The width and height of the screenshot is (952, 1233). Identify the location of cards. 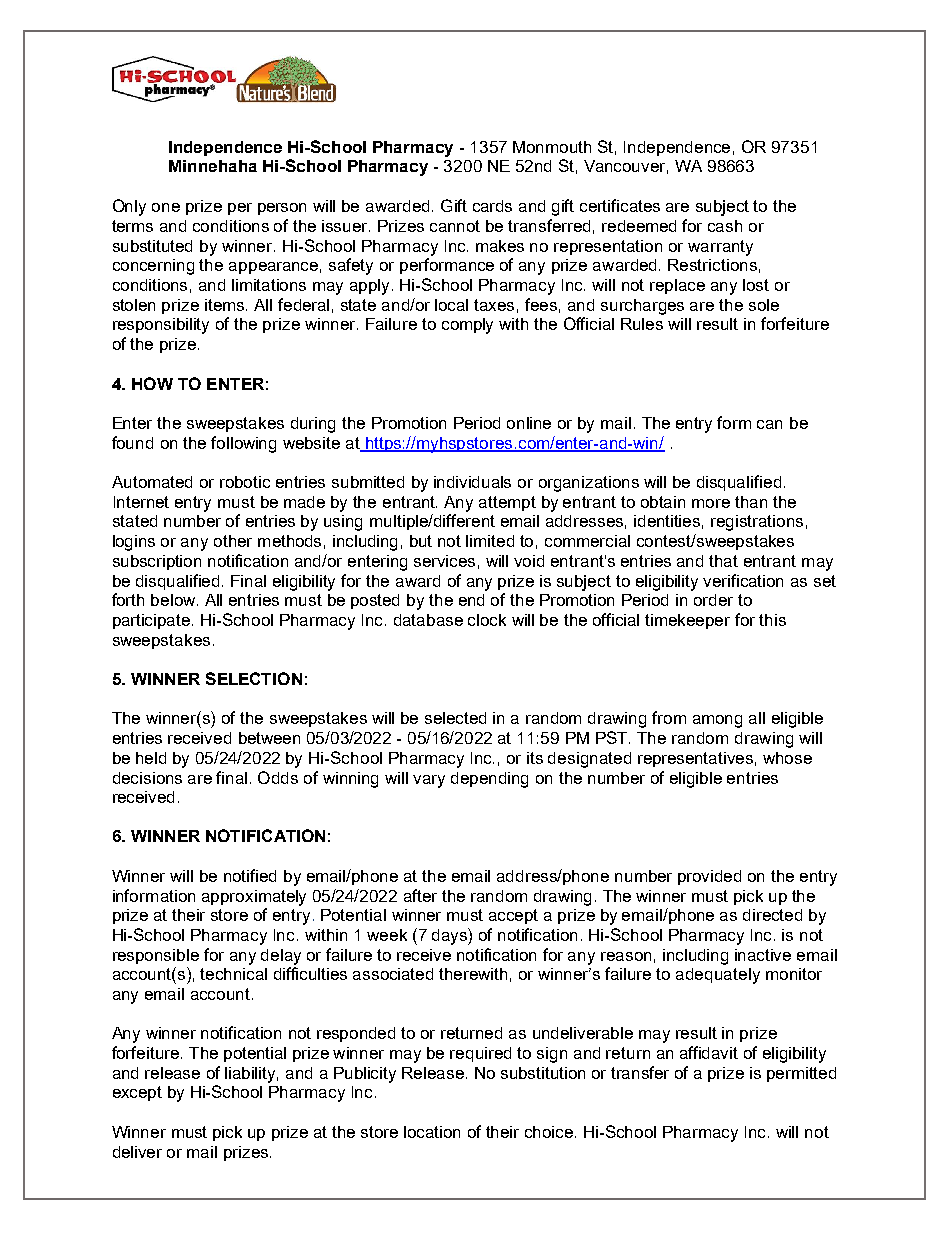
(492, 206).
